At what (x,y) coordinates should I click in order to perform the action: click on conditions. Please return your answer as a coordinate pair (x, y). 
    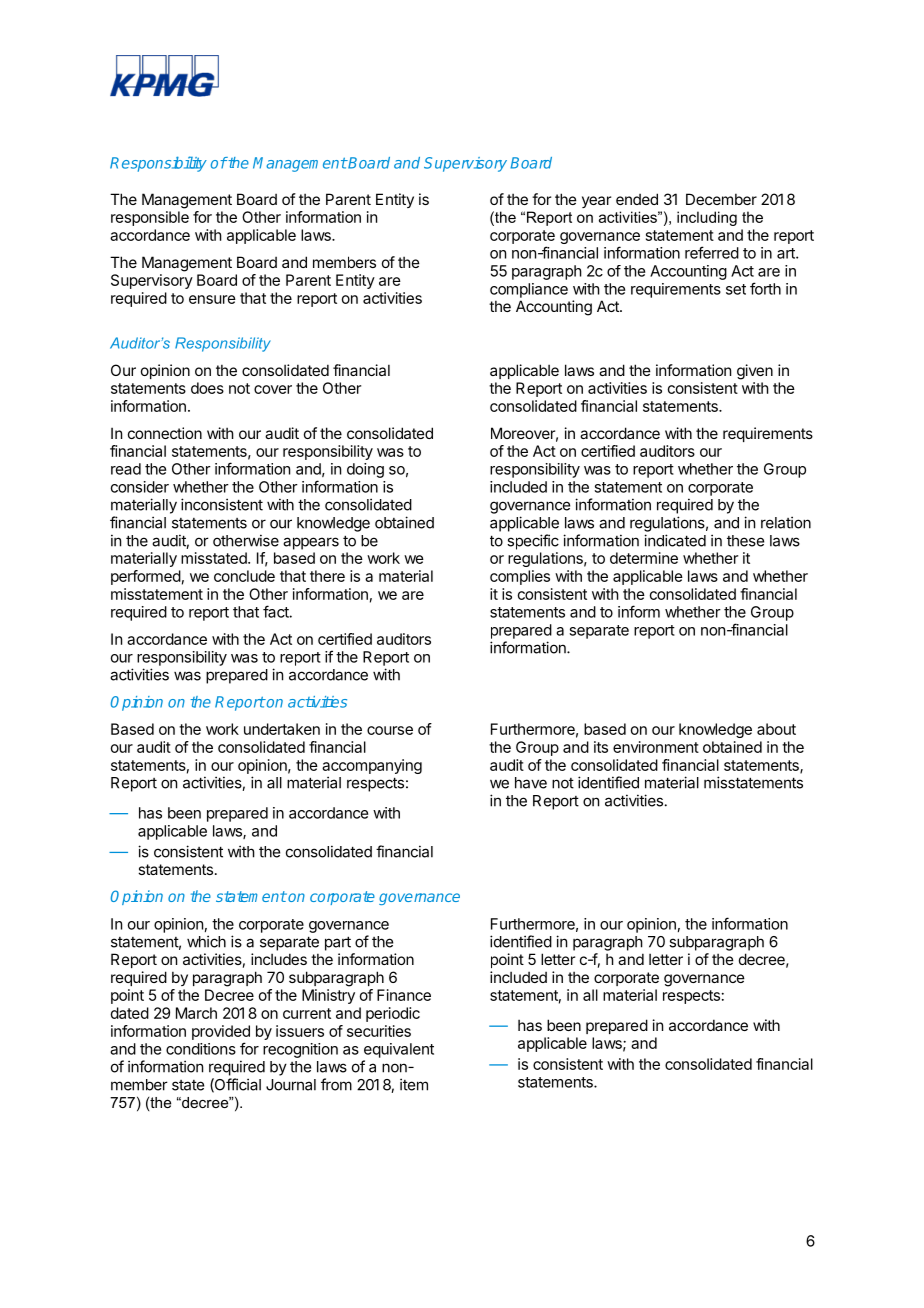
    Looking at the image, I should click on (201, 1049).
